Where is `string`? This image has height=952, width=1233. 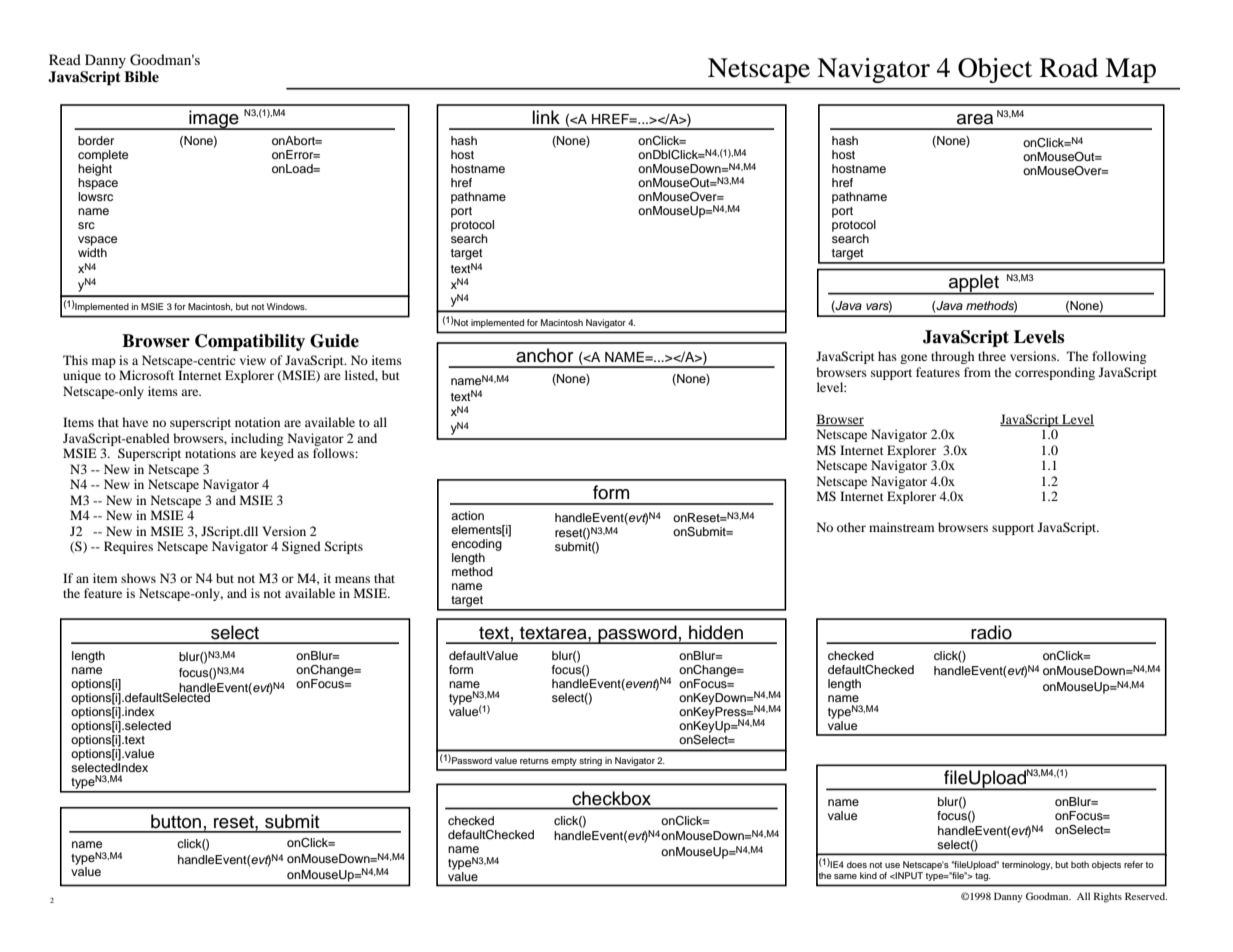
string is located at coordinates (590, 761).
